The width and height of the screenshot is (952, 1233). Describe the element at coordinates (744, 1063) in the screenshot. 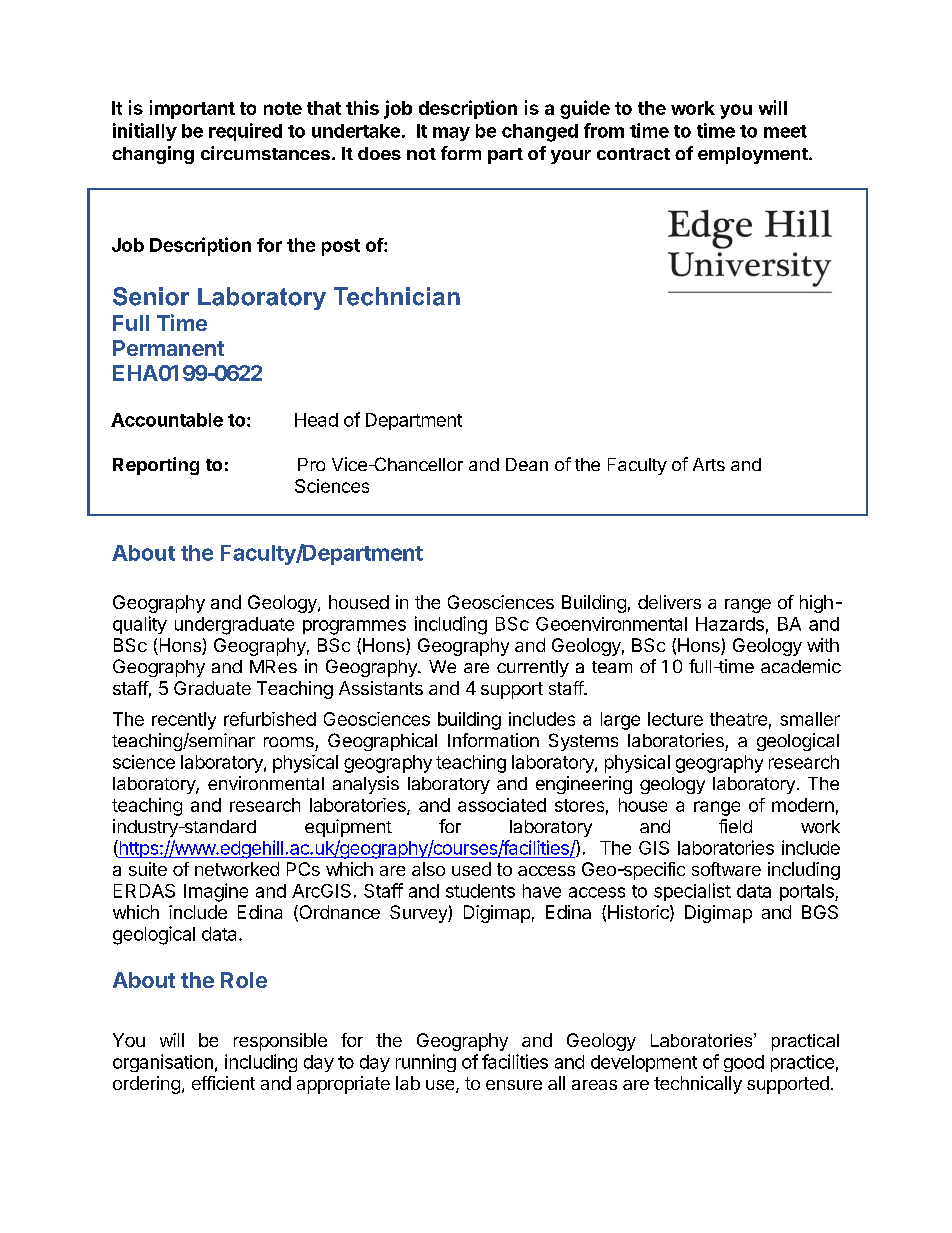

I see `good` at that location.
